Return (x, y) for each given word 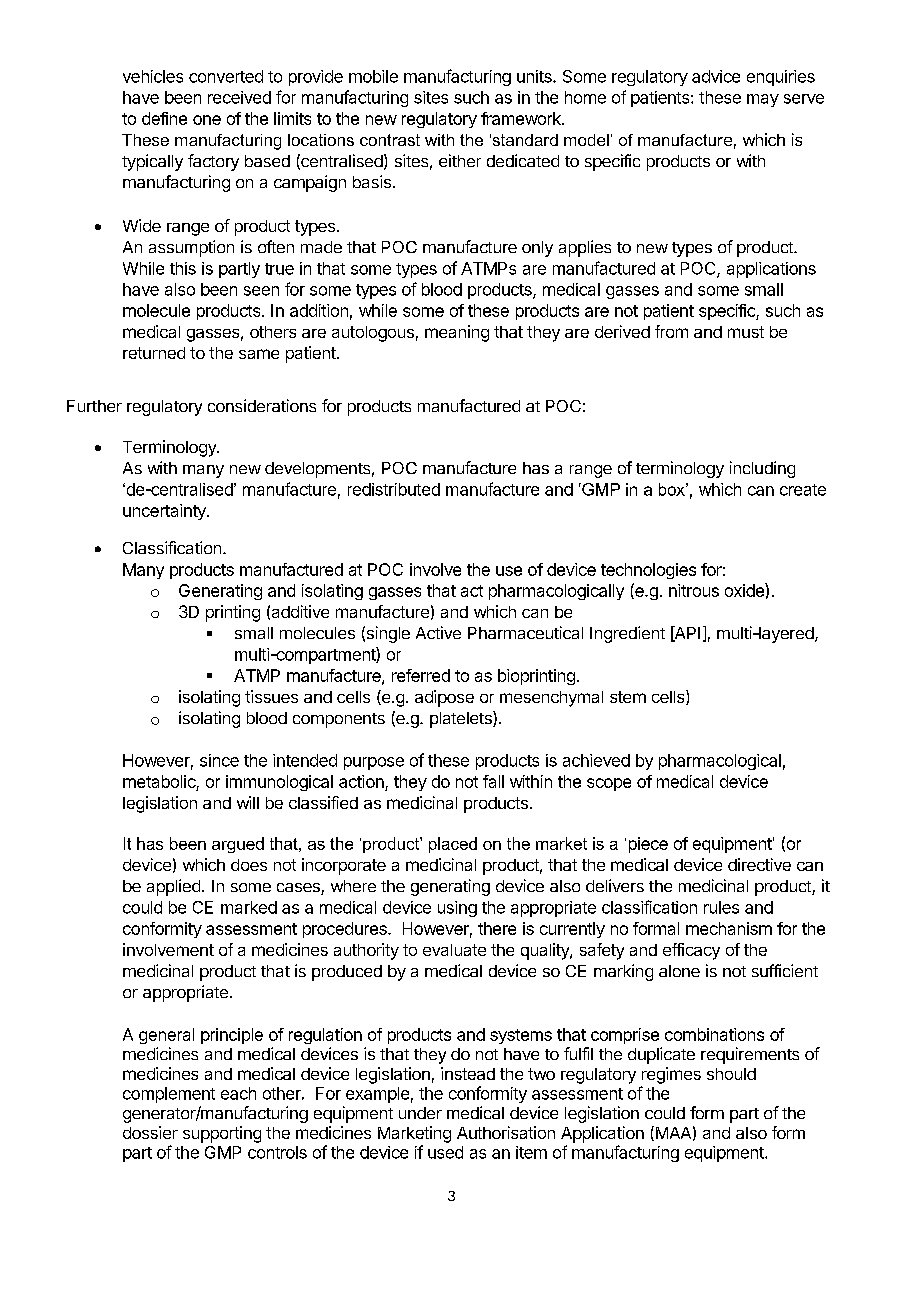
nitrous (694, 590)
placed (453, 845)
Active (438, 632)
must (746, 332)
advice (716, 76)
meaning (457, 333)
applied (173, 887)
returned (154, 353)
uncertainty (165, 512)
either (460, 160)
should (731, 1074)
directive (759, 864)
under (420, 1113)
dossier (150, 1132)
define (164, 118)
